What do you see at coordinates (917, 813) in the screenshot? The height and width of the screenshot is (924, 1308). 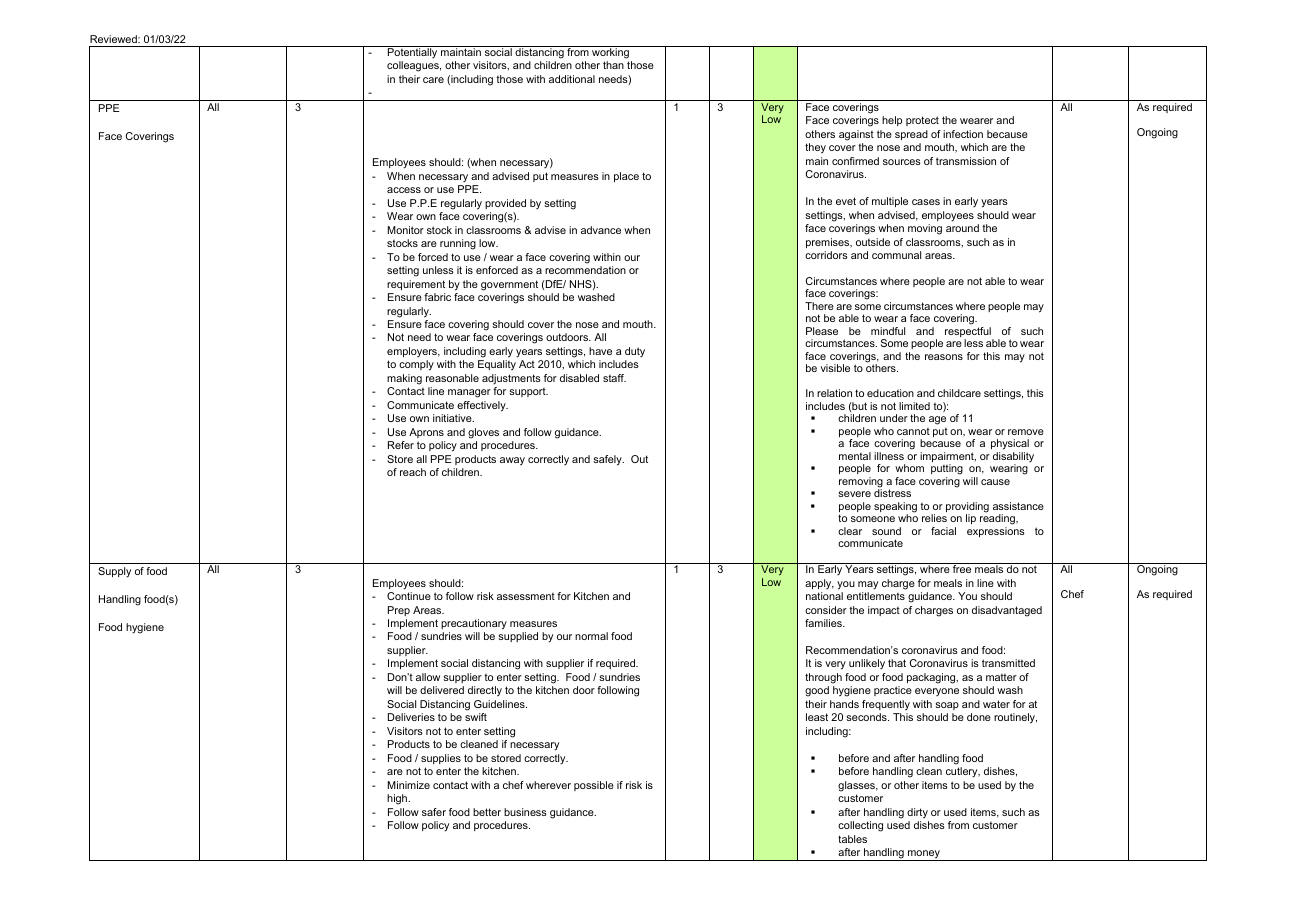 I see `dirty` at bounding box center [917, 813].
